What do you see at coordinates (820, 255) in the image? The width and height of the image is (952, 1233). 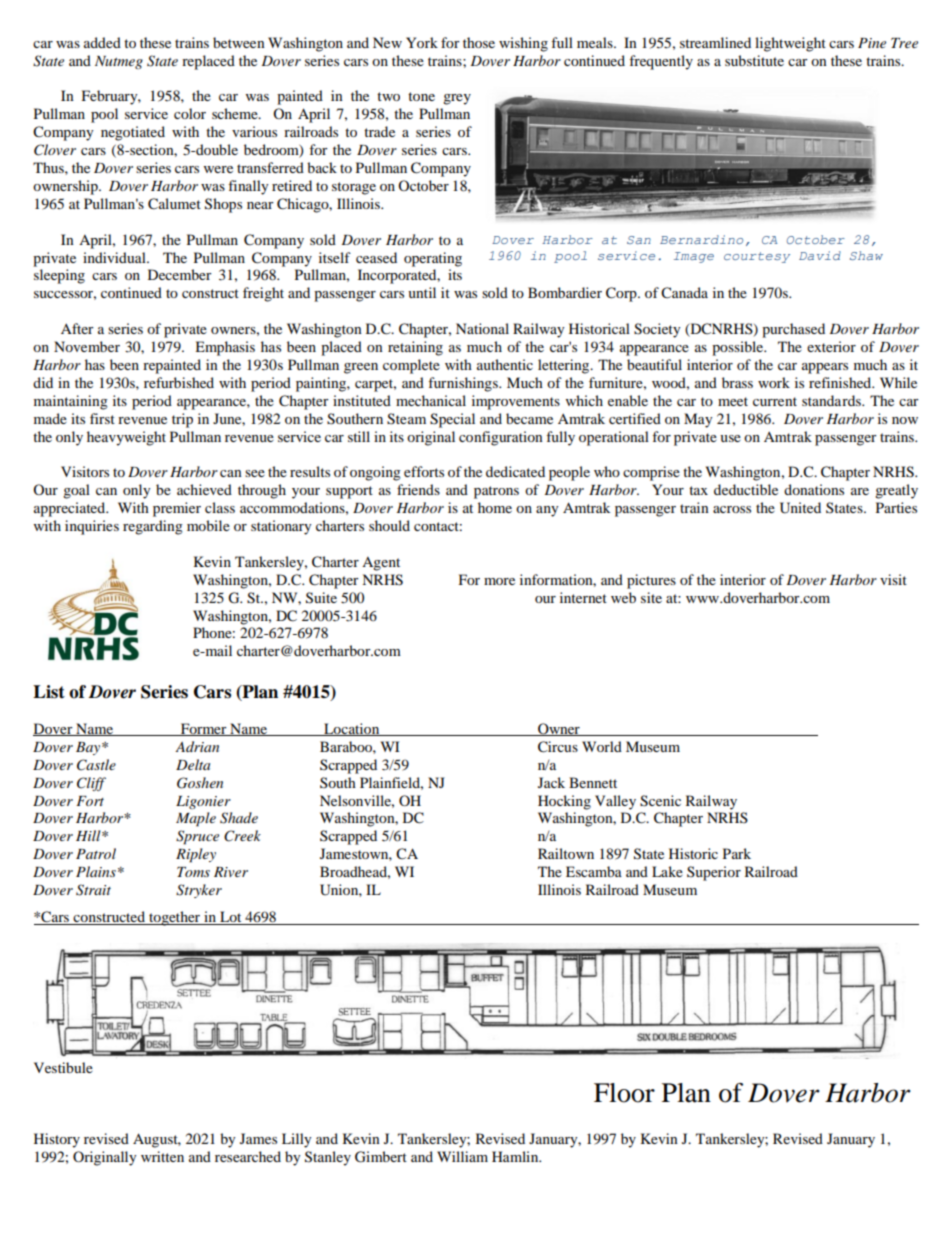 I see `David` at bounding box center [820, 255].
